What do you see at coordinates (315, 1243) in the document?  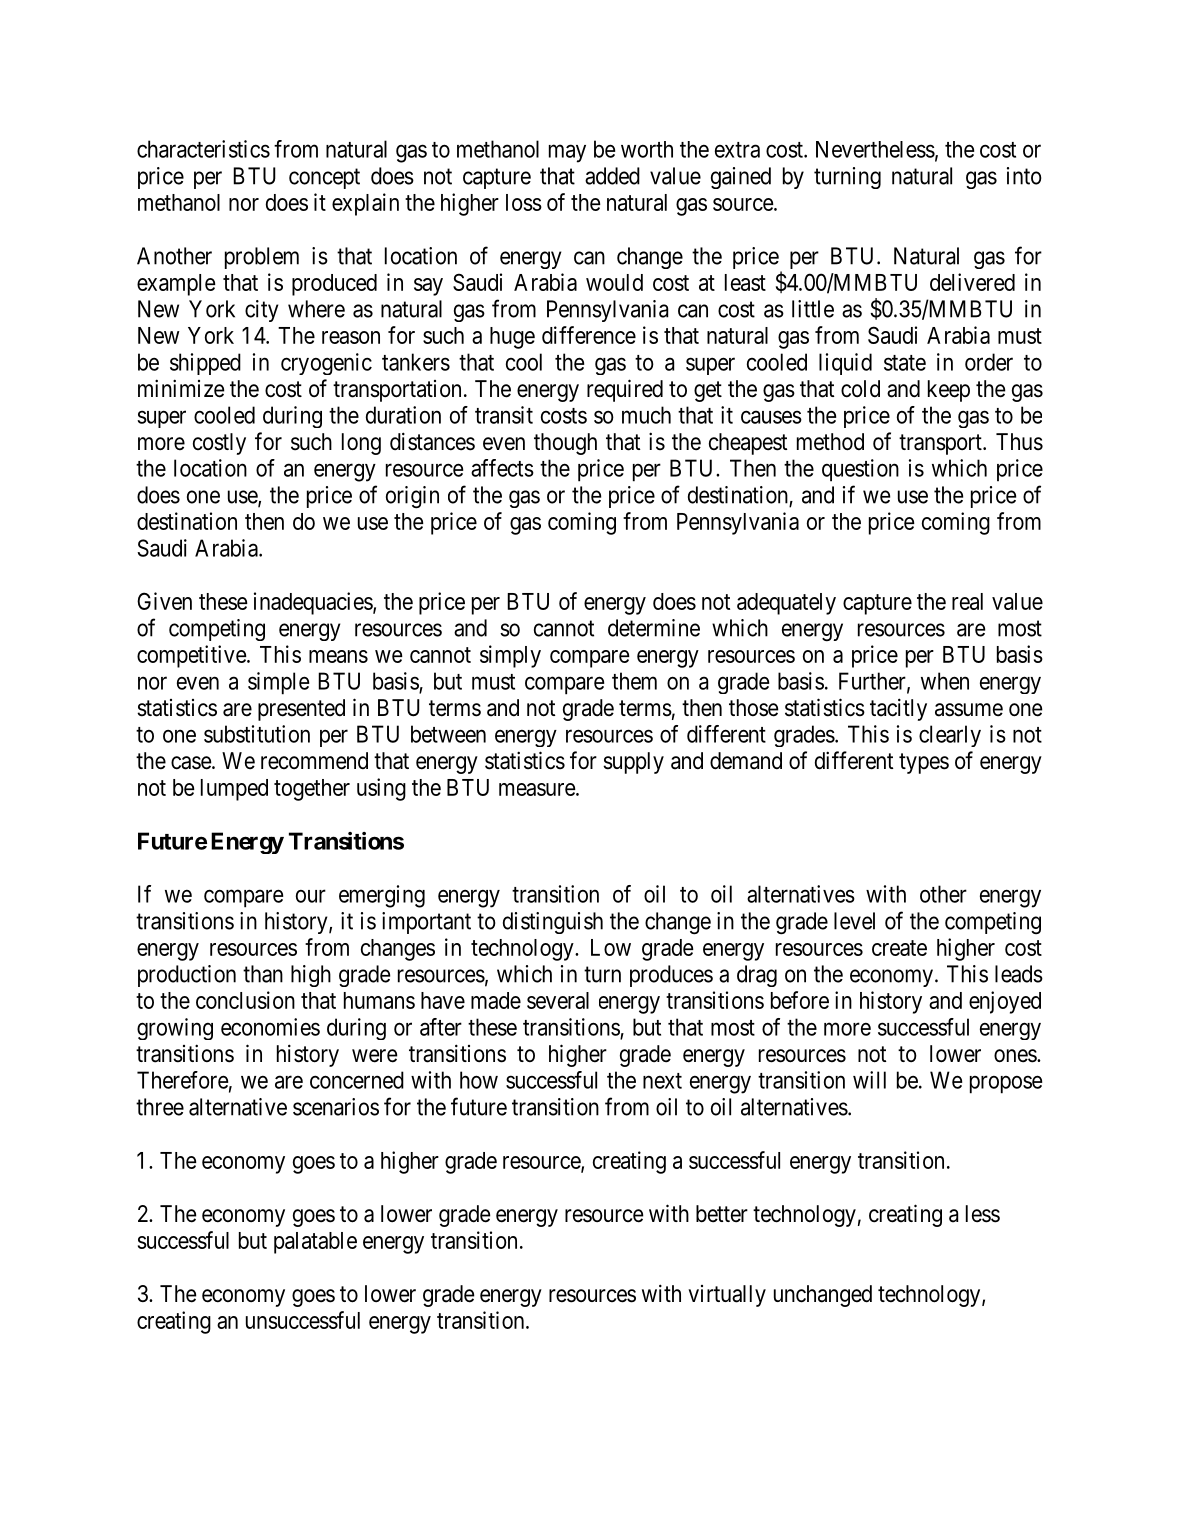 I see `palatable` at bounding box center [315, 1243].
